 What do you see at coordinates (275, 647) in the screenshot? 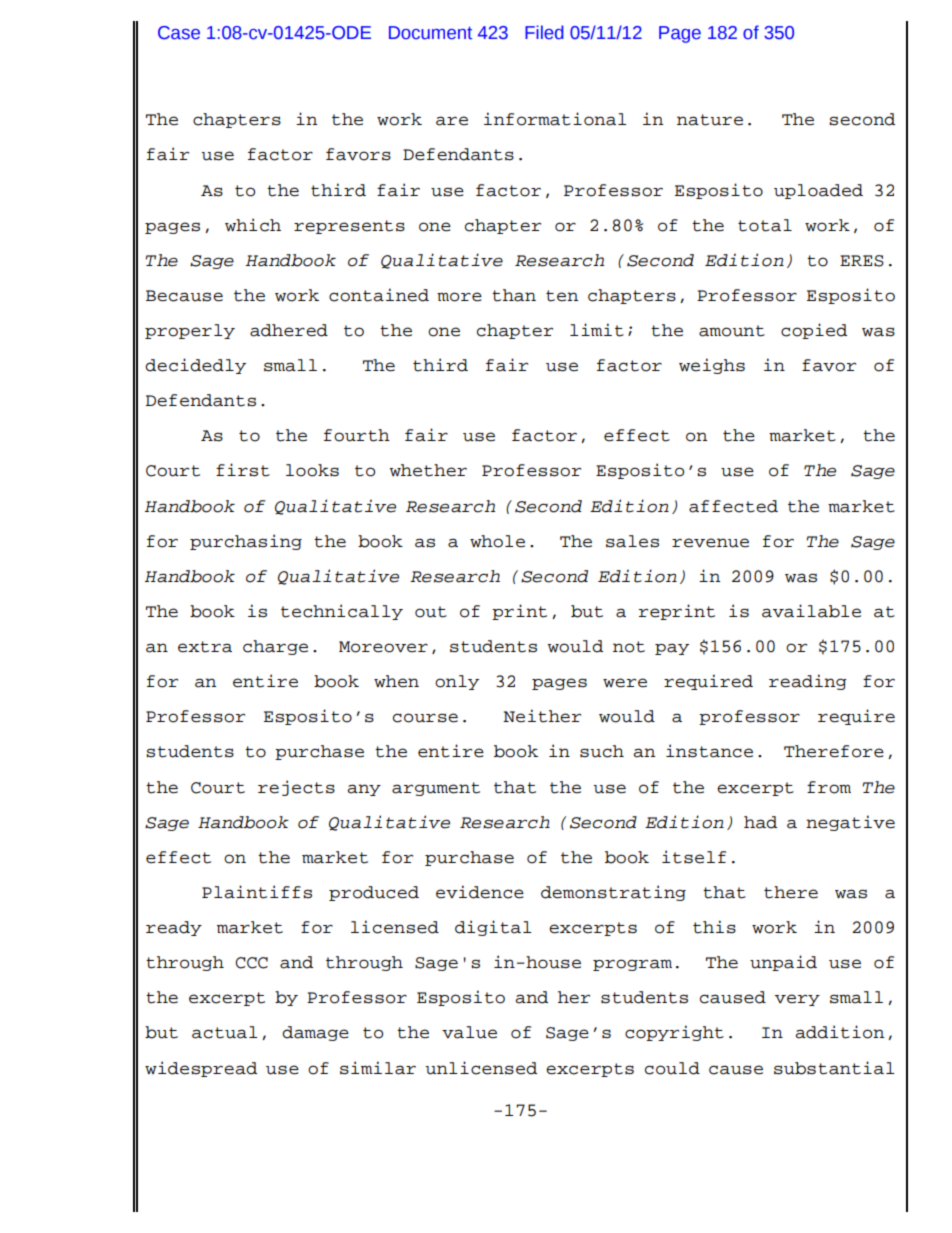
I see `charge` at bounding box center [275, 647].
